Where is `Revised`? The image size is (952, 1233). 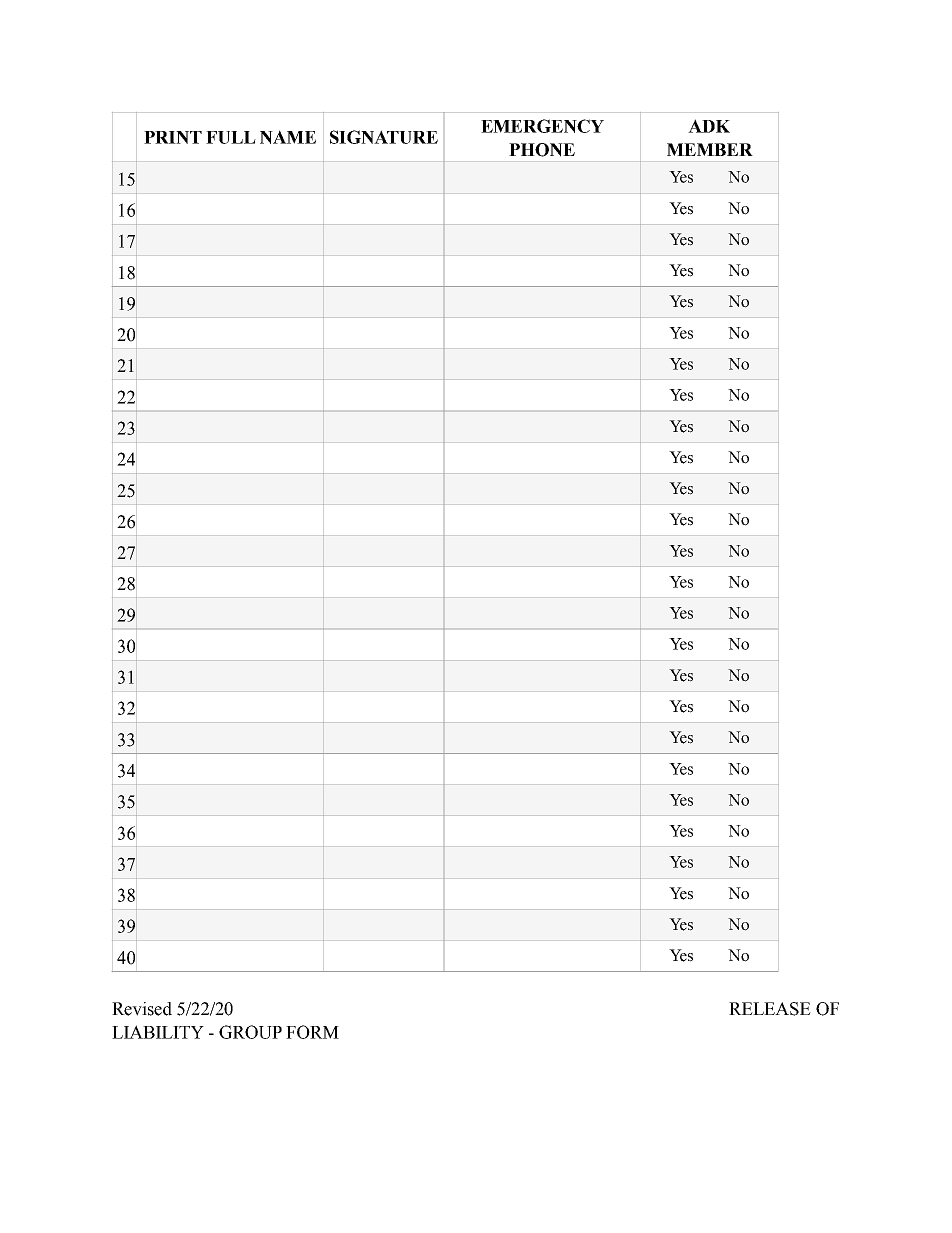 Revised is located at coordinates (142, 1009).
